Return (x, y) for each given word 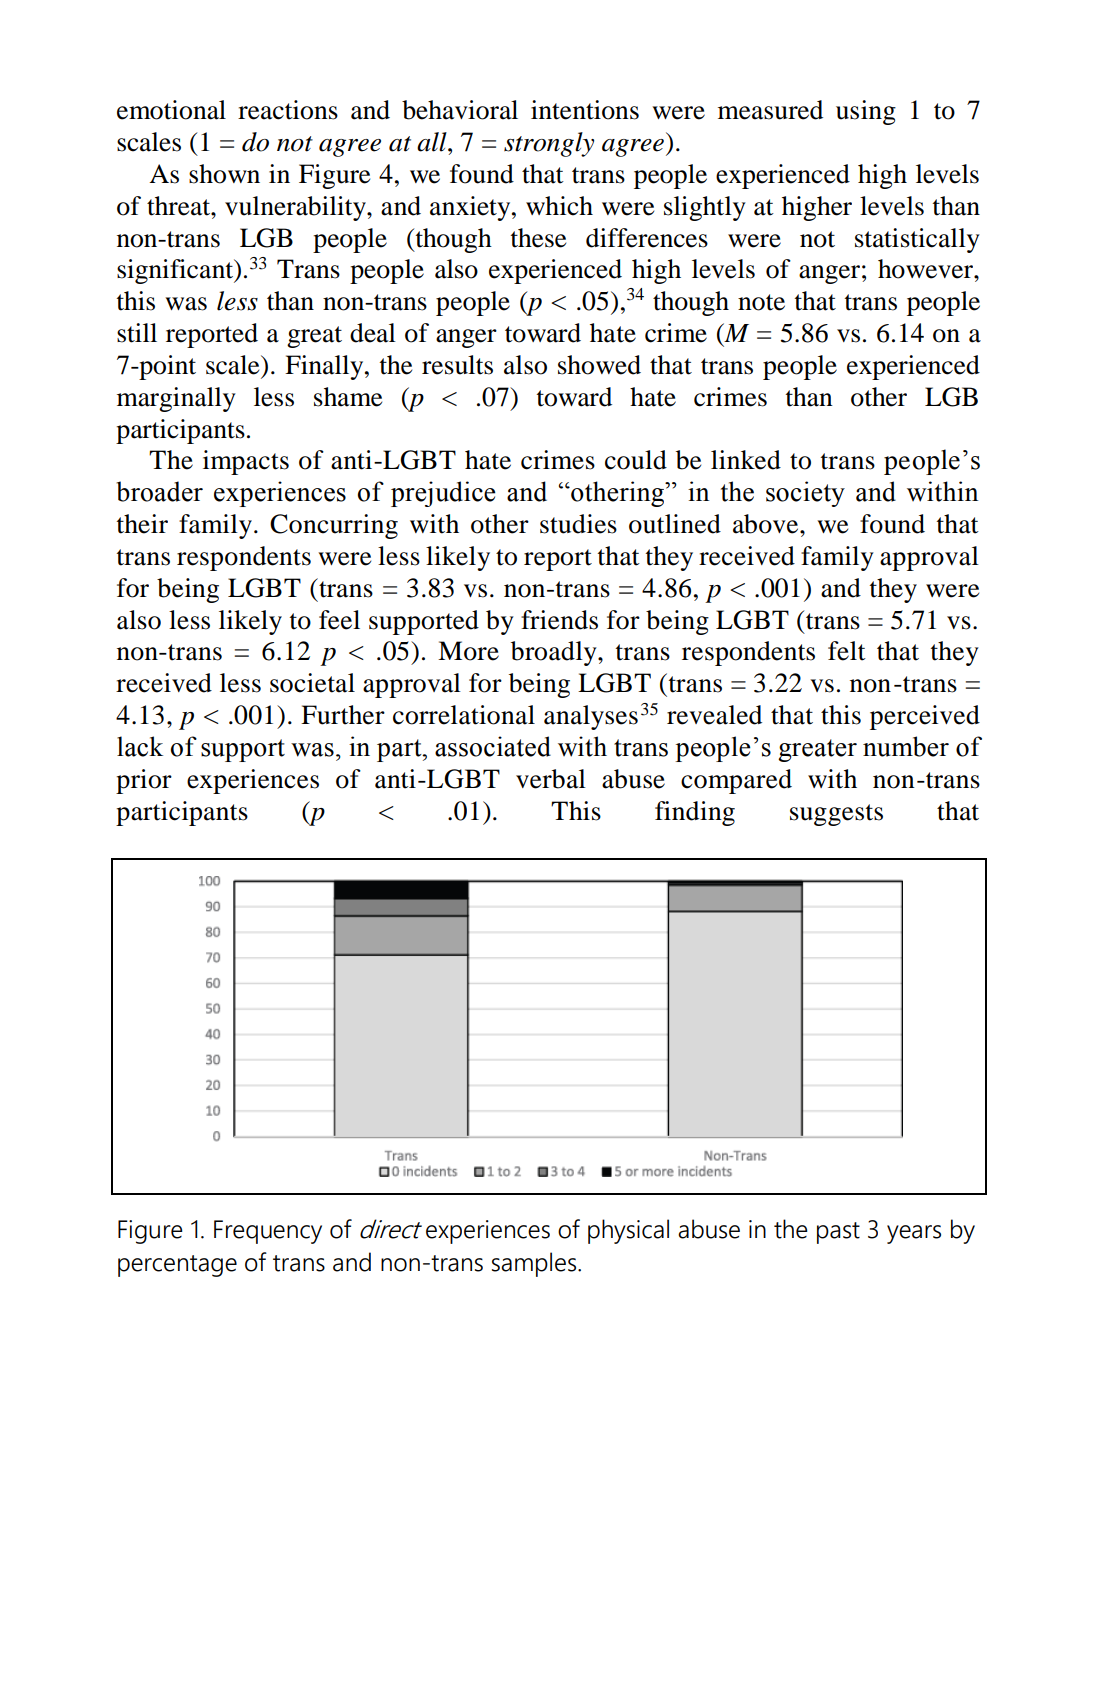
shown (224, 174)
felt (847, 651)
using (866, 112)
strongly (549, 144)
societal (312, 683)
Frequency (268, 1232)
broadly (555, 653)
